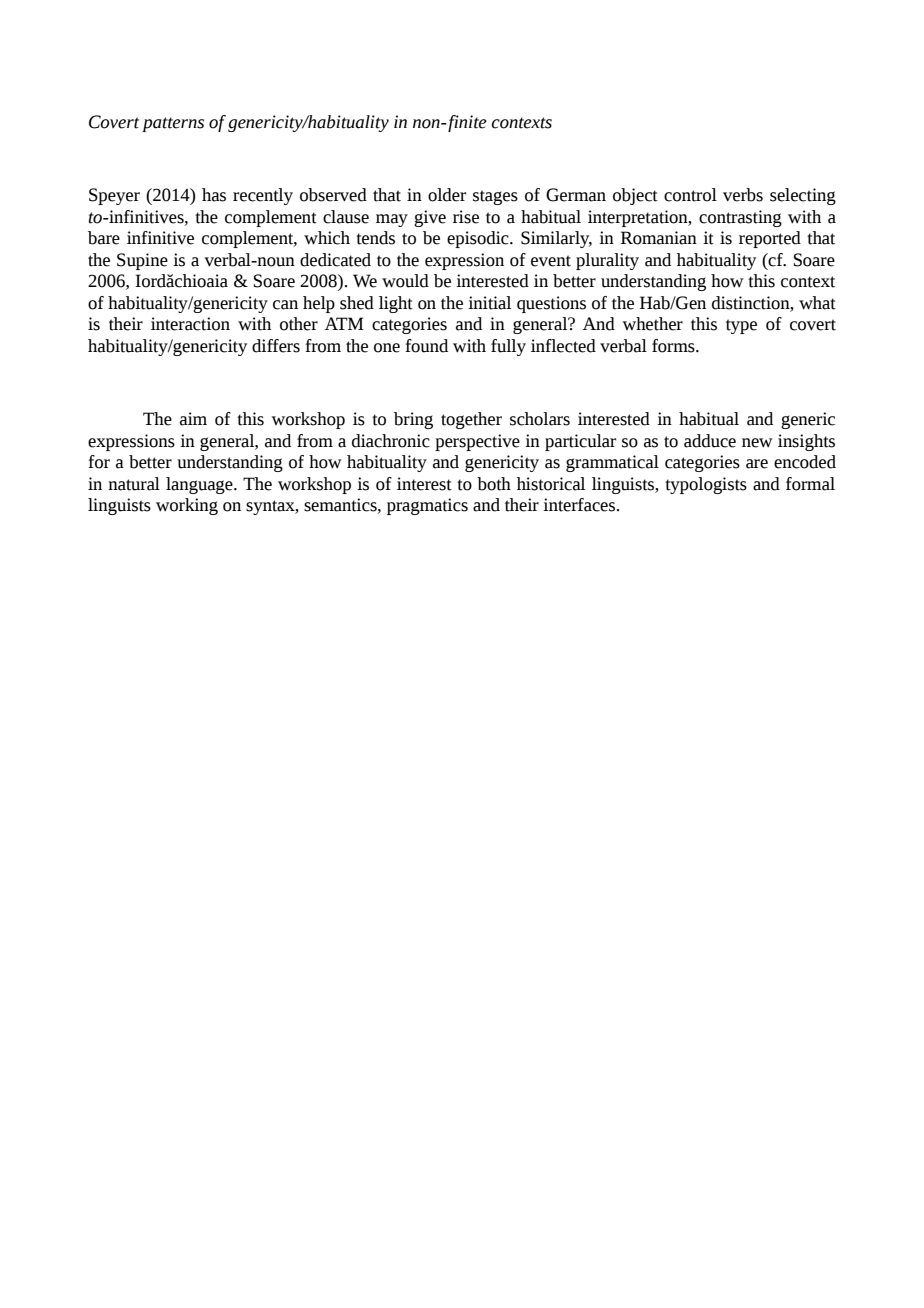  What do you see at coordinates (494, 484) in the document?
I see `both` at bounding box center [494, 484].
